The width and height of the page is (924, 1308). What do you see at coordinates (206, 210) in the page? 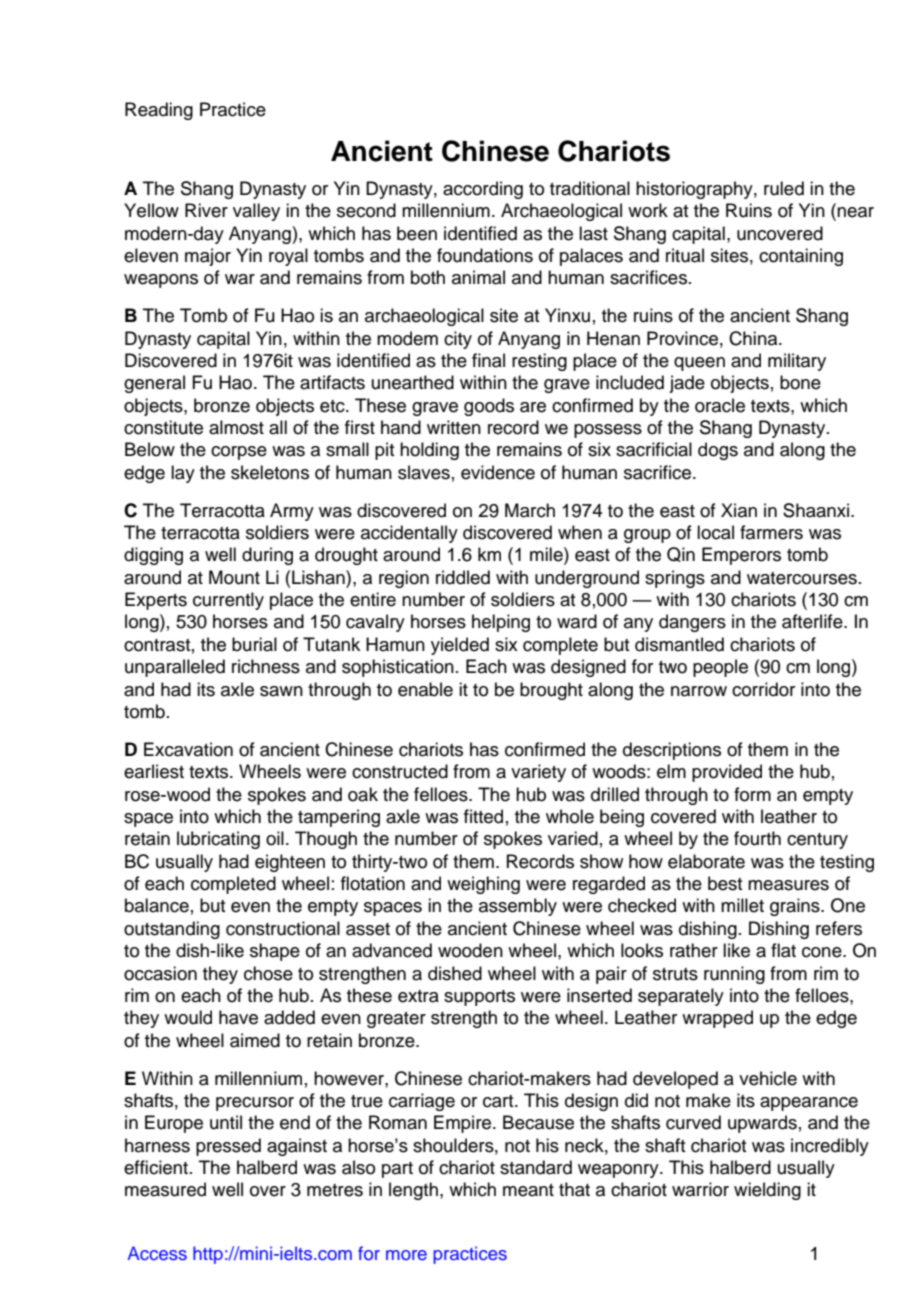
I see `River` at bounding box center [206, 210].
